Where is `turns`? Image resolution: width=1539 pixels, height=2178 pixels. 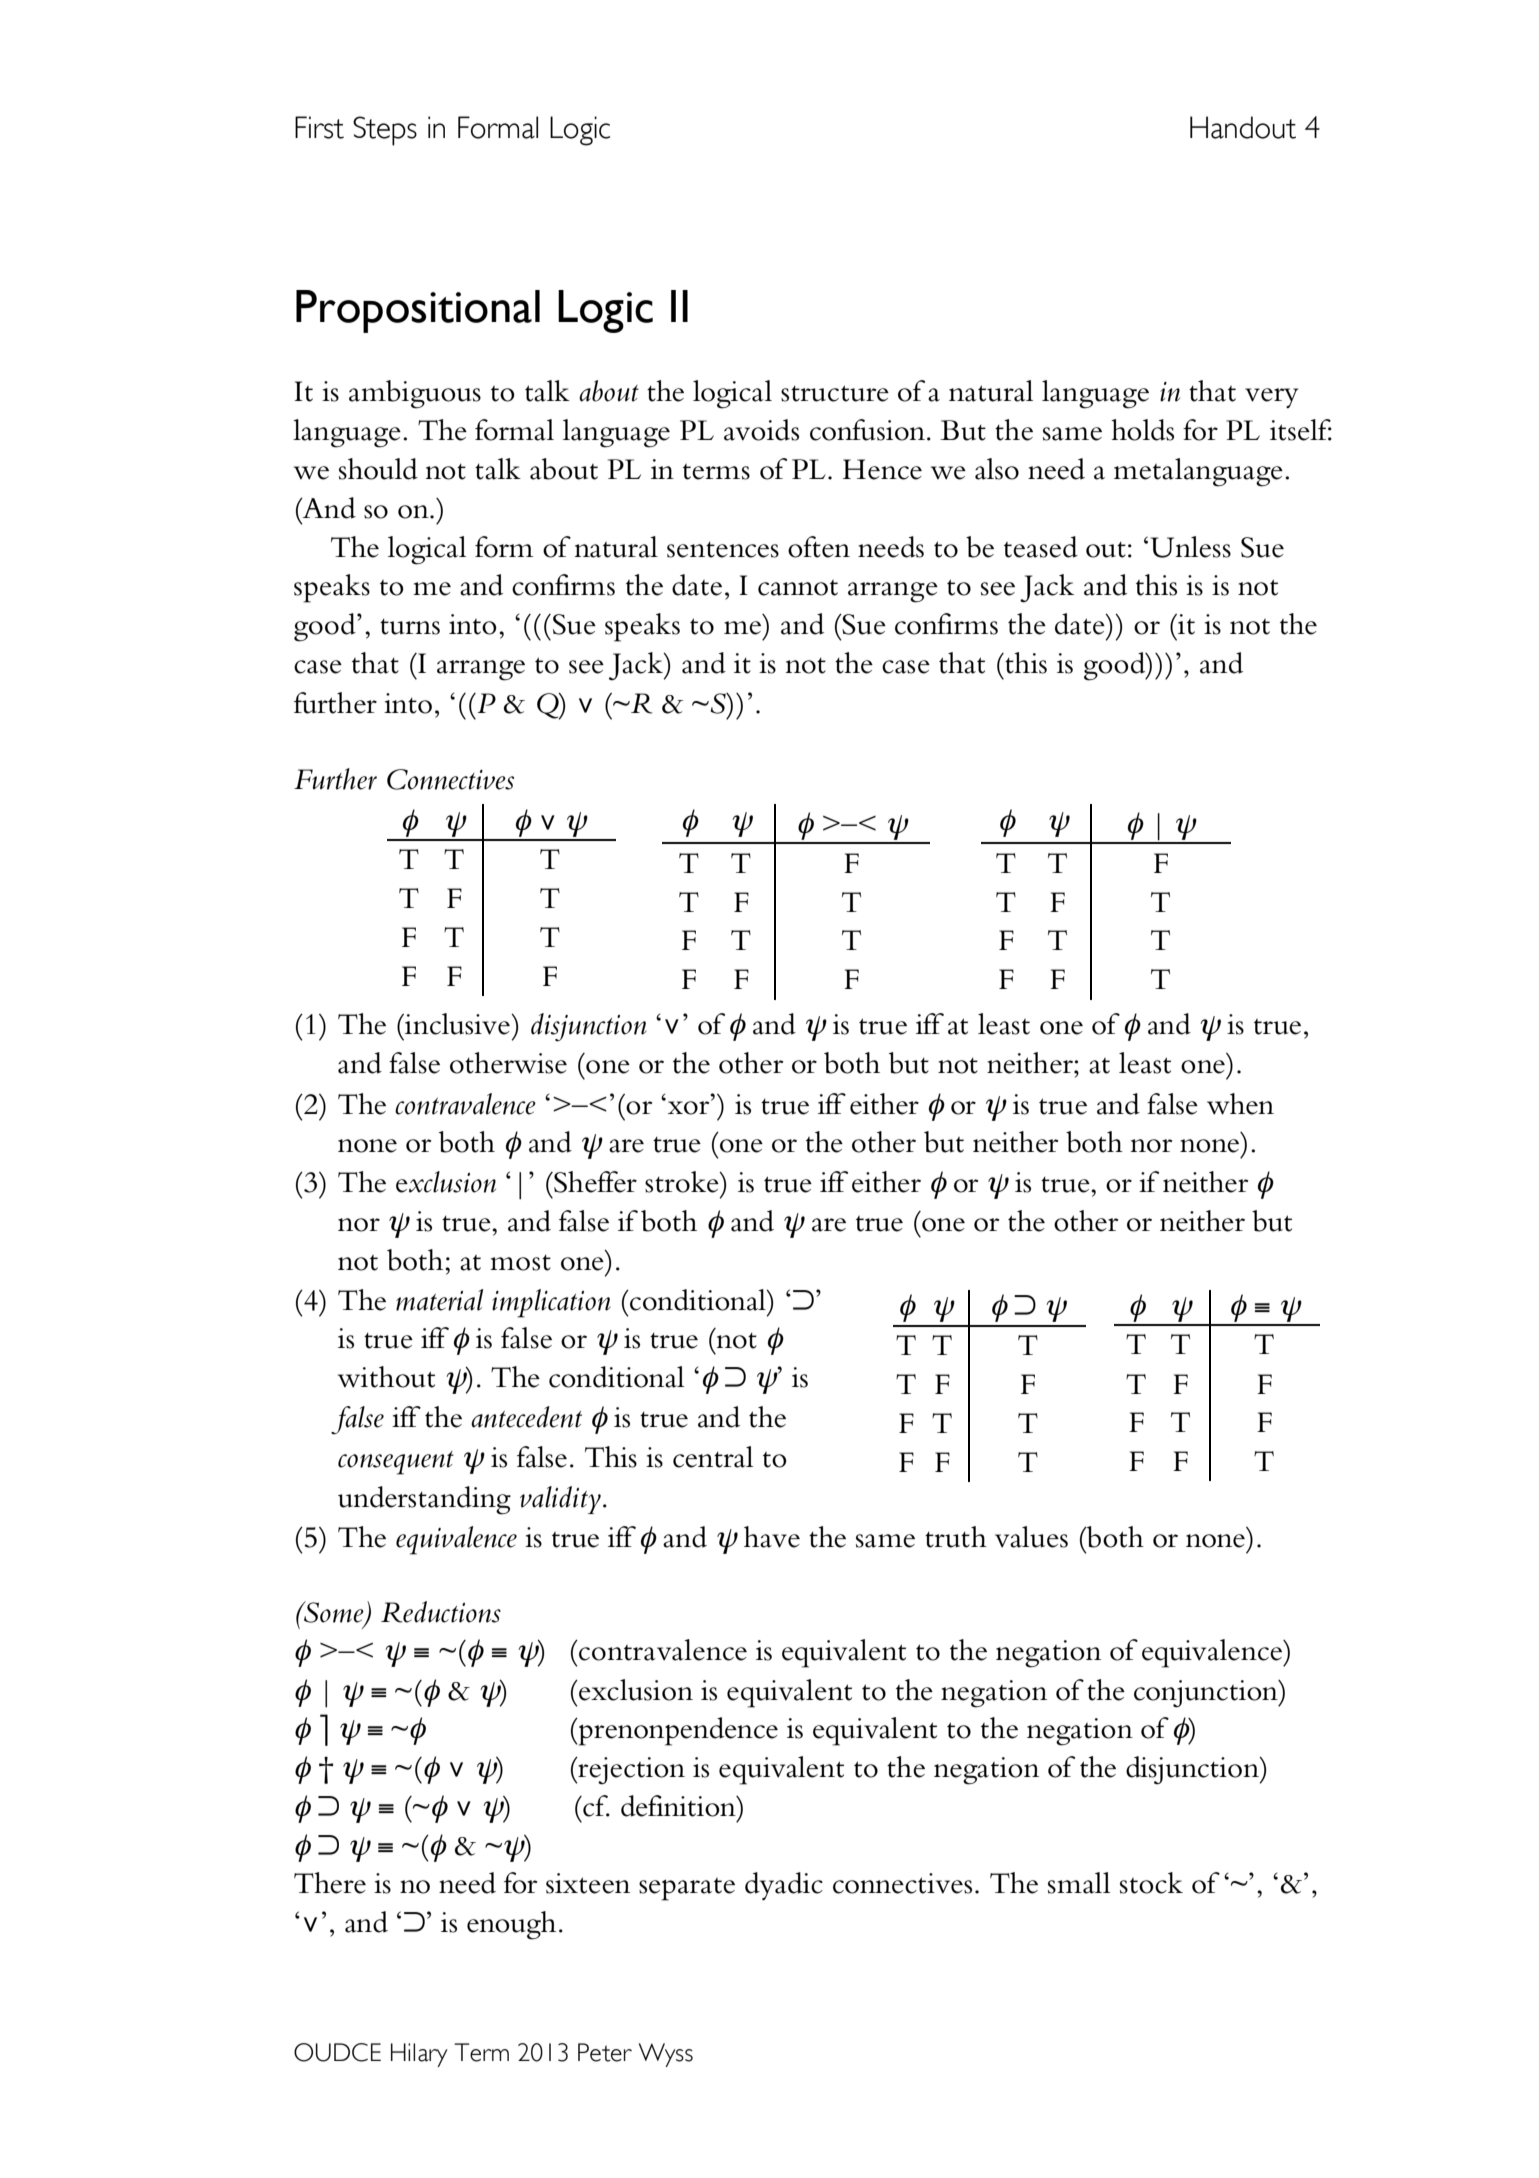
turns is located at coordinates (410, 627).
